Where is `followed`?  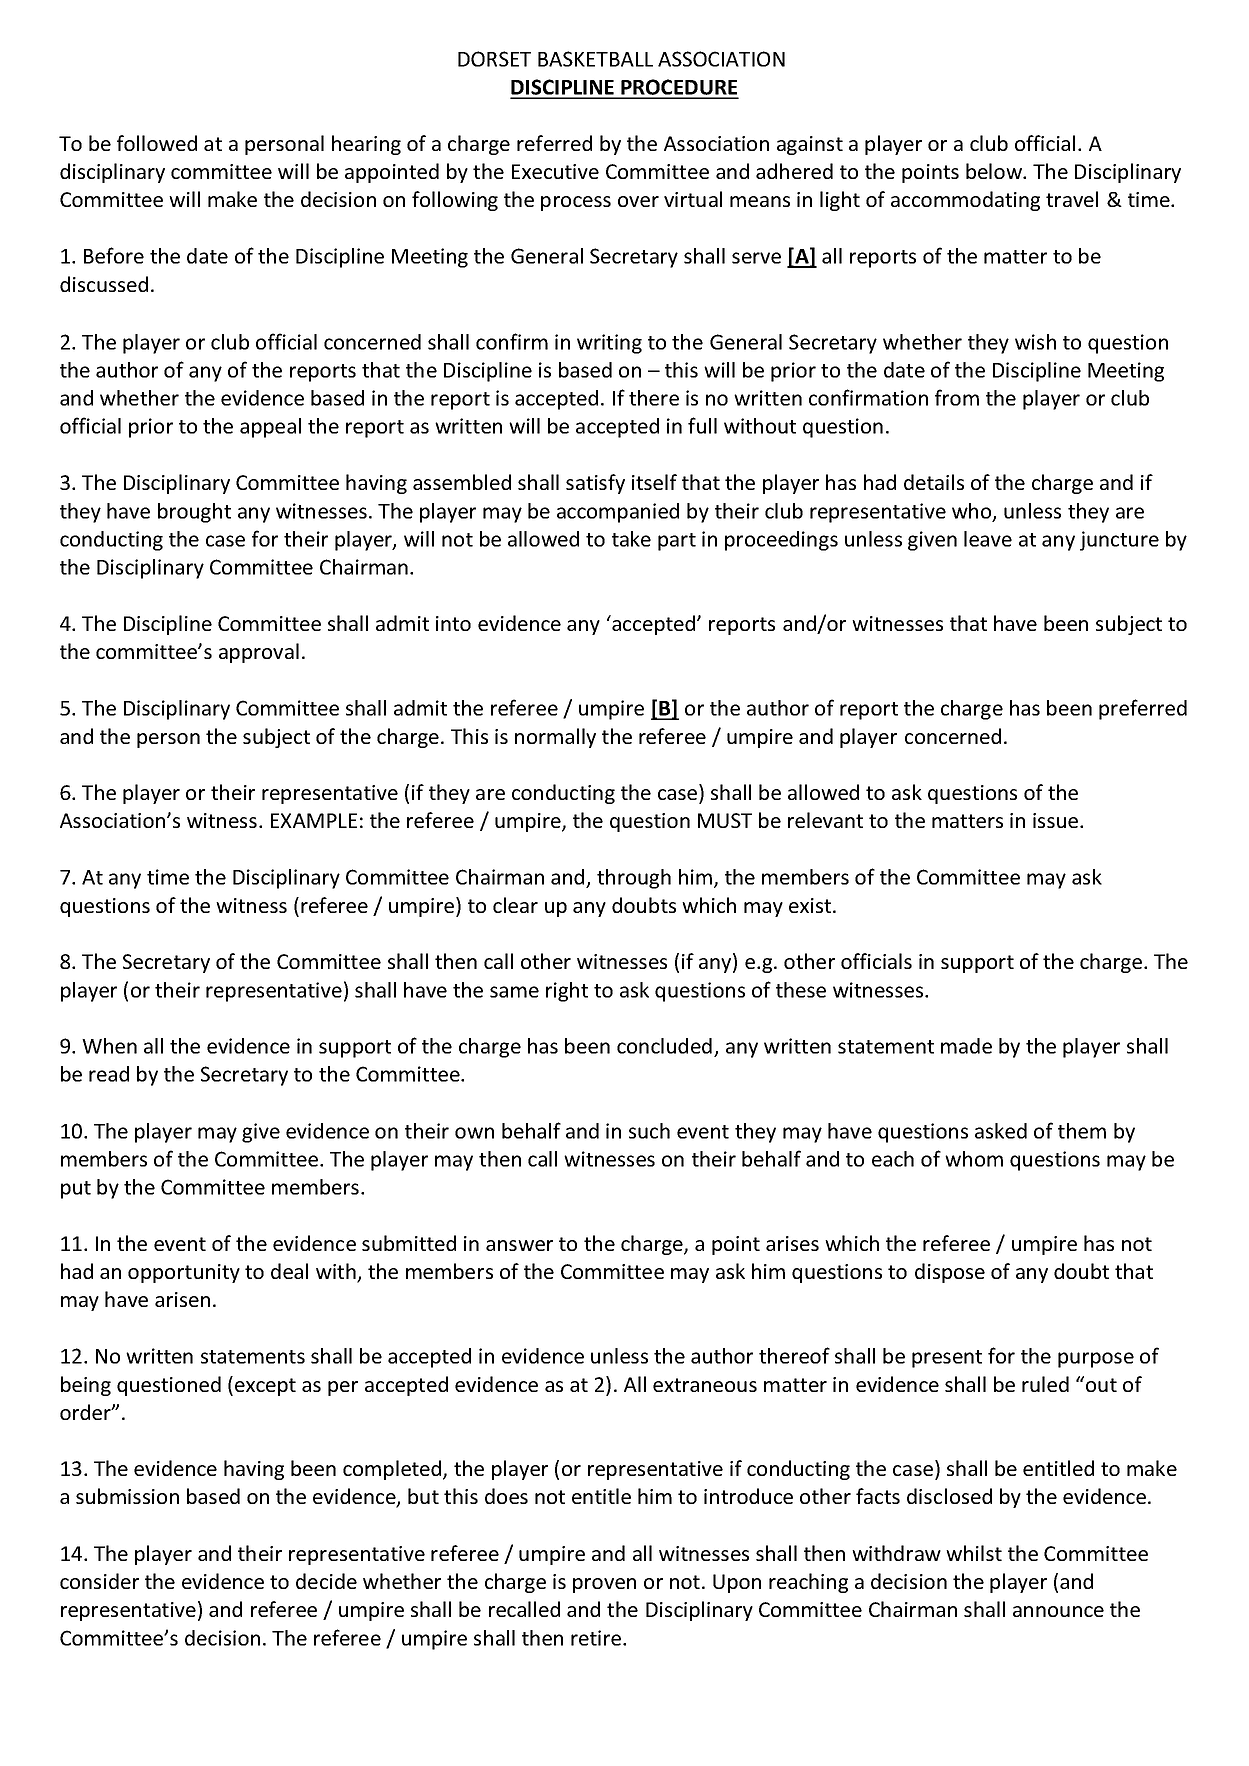
followed is located at coordinates (157, 143).
